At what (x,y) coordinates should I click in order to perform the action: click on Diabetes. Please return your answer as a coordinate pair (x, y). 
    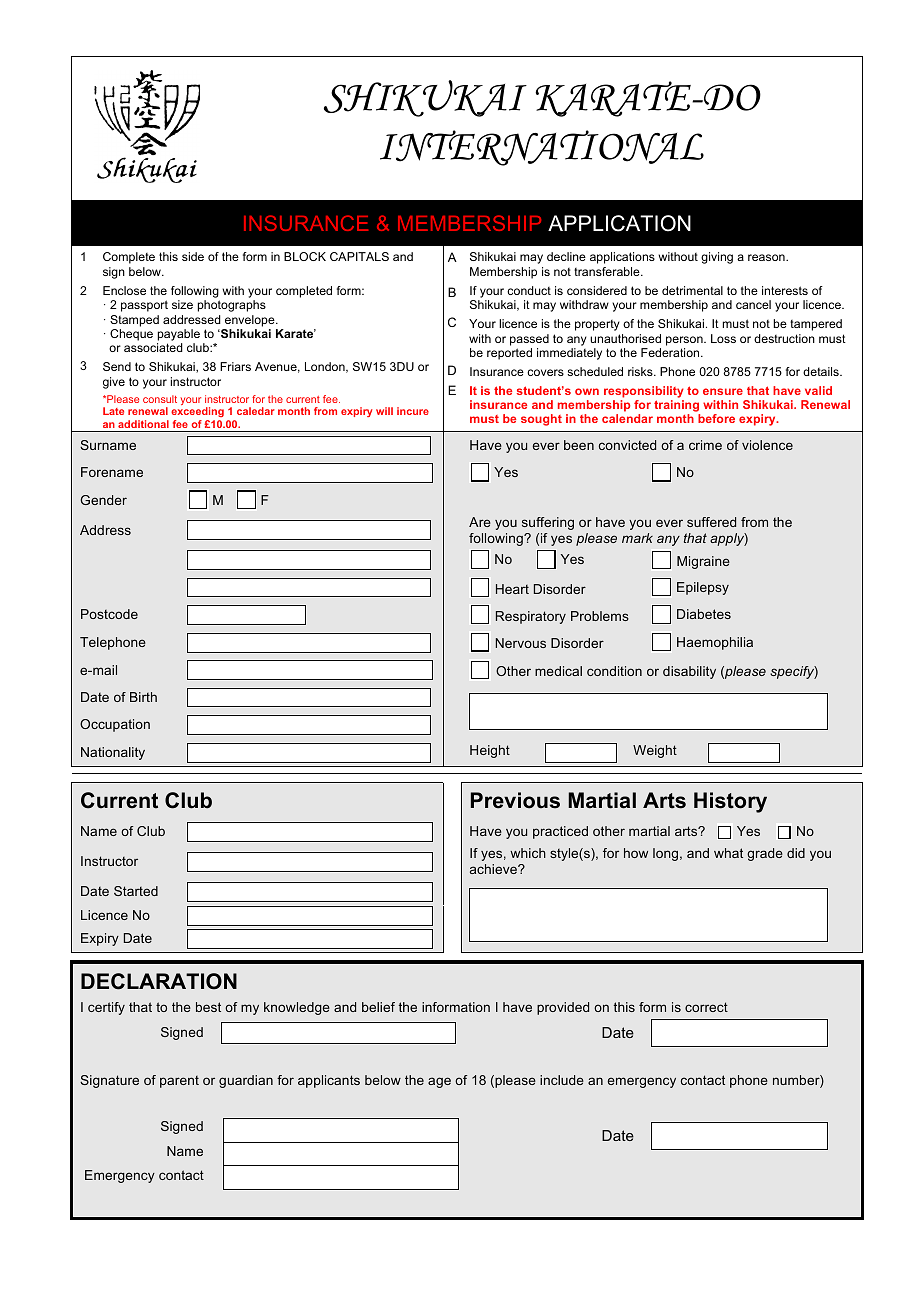
    Looking at the image, I should click on (704, 614).
